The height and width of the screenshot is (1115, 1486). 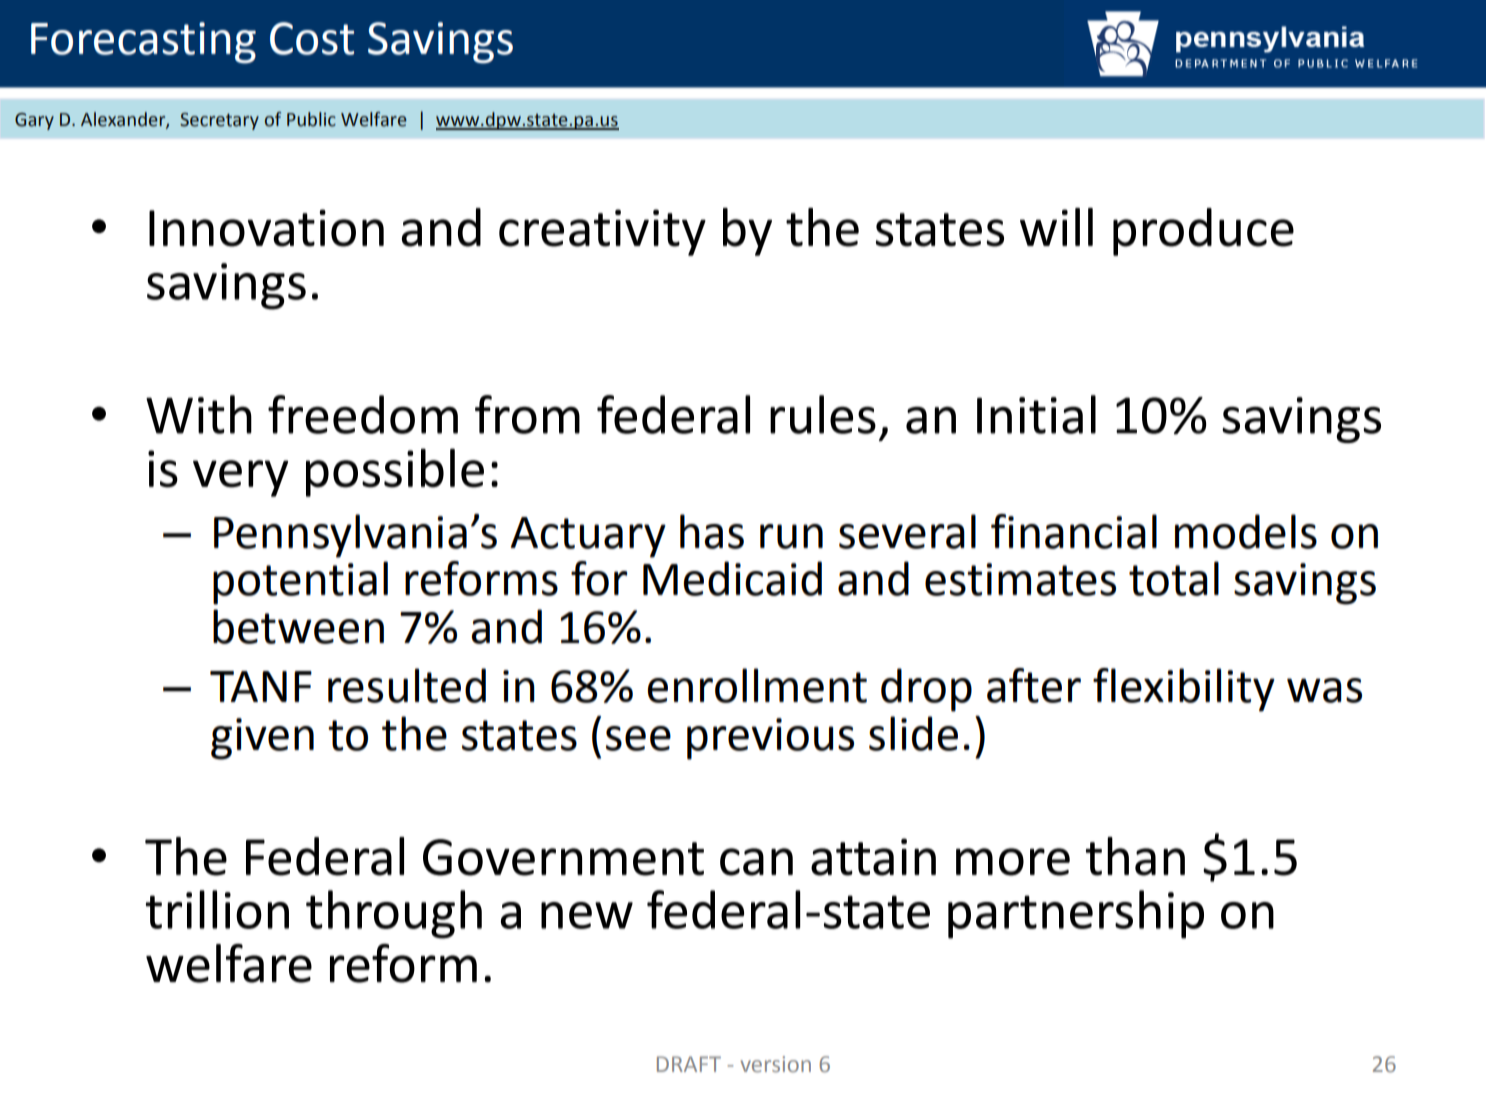 What do you see at coordinates (1174, 578) in the screenshot?
I see `total` at bounding box center [1174, 578].
